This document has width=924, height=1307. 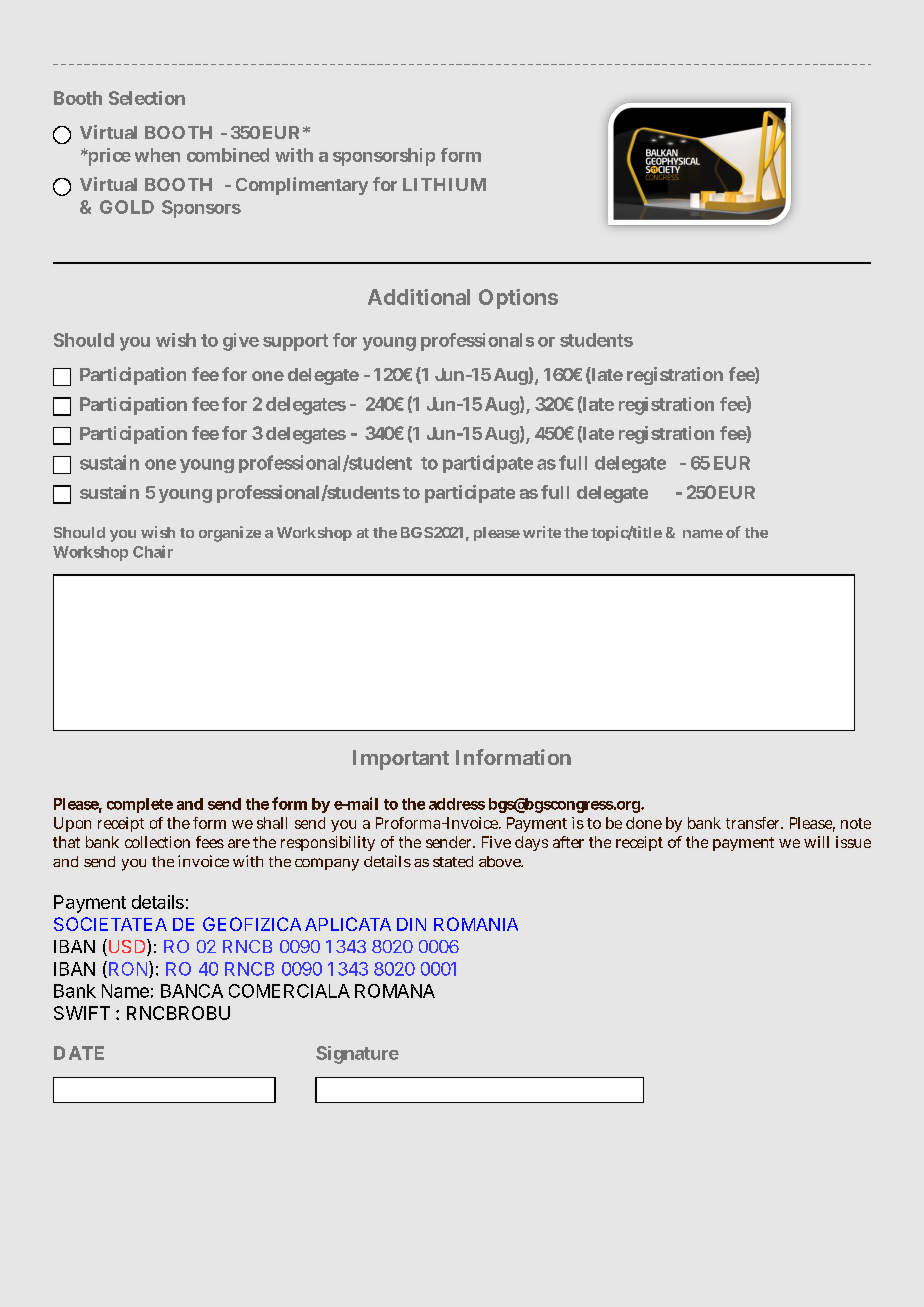 I want to click on Chair, so click(x=153, y=551).
